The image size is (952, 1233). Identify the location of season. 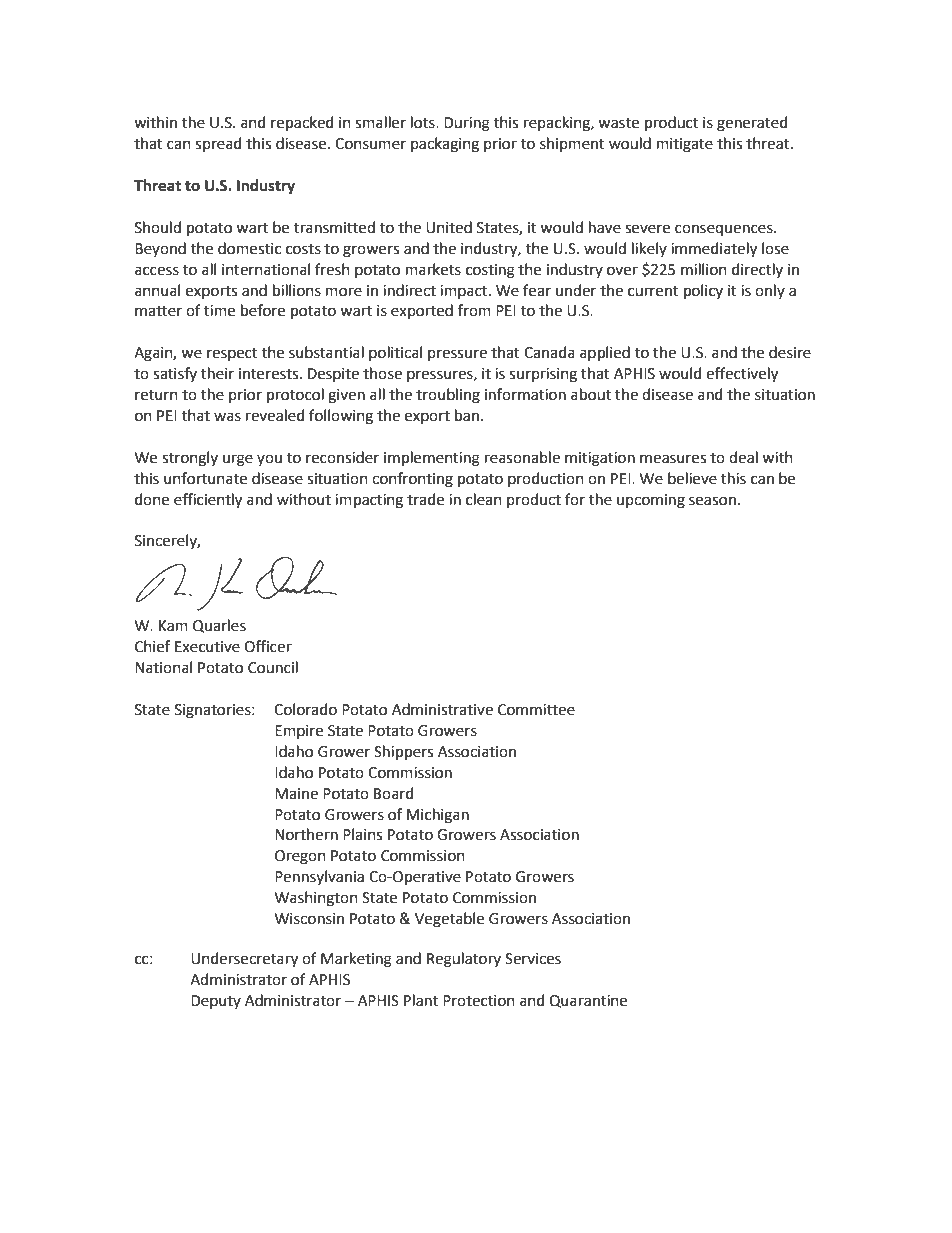
(712, 501).
